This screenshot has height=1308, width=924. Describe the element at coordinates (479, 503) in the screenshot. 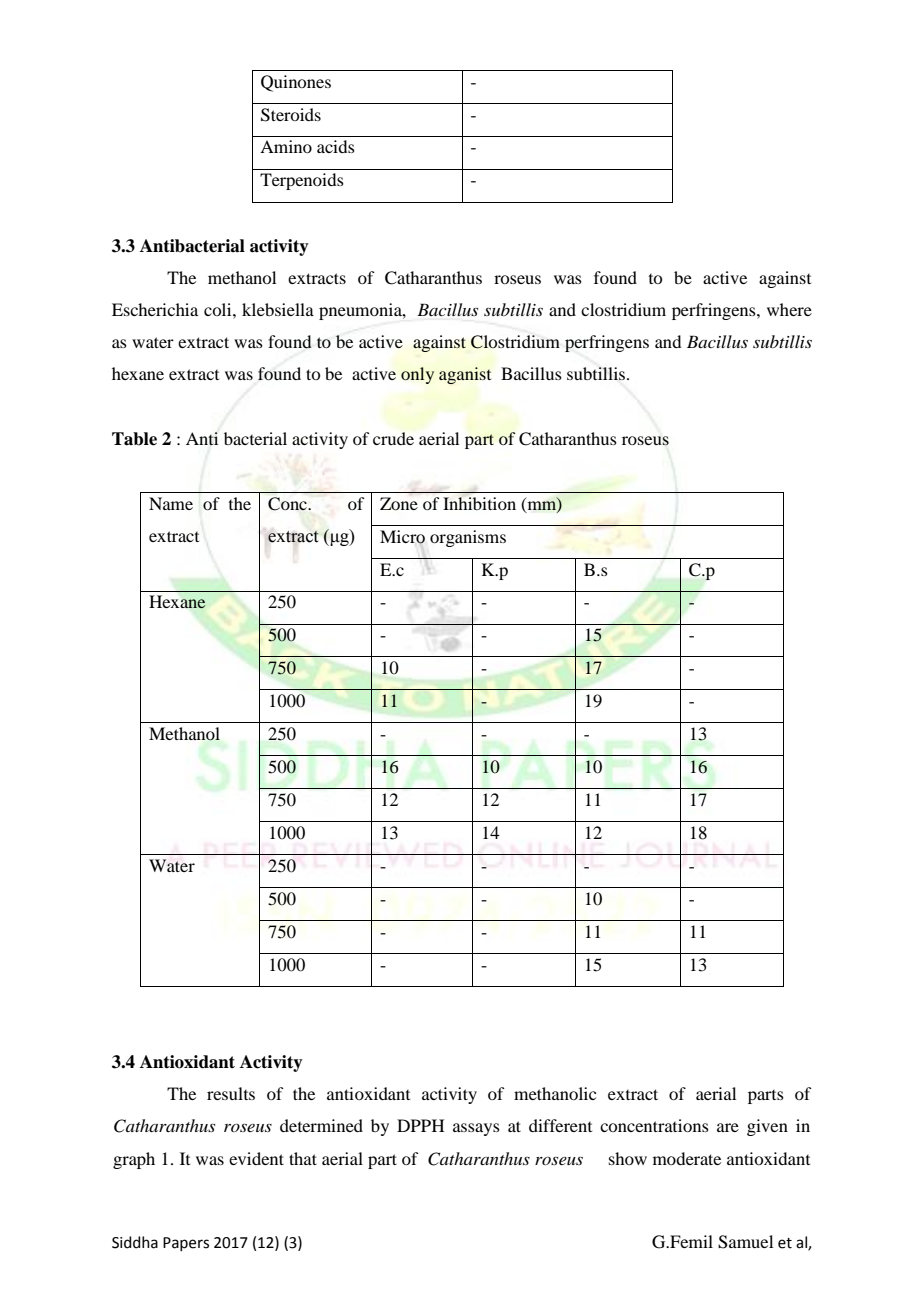

I see `Inhibition` at that location.
